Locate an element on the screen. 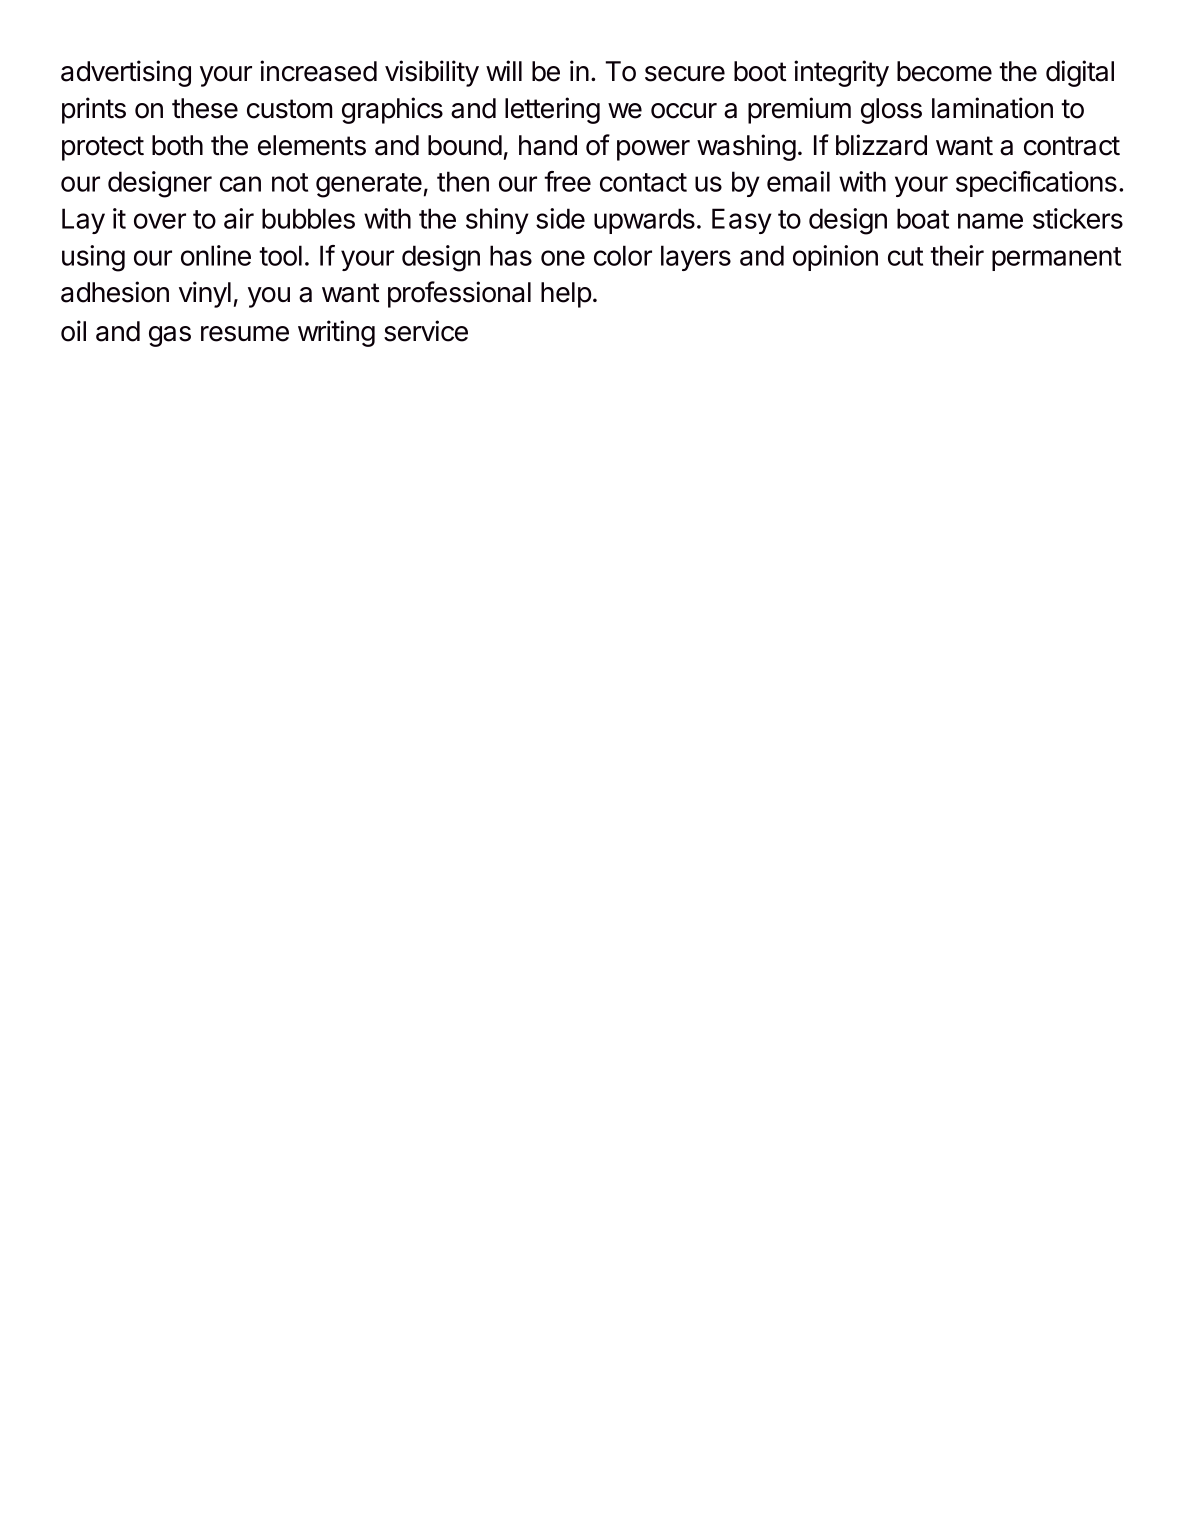 Image resolution: width=1186 pixels, height=1535 pixels. side is located at coordinates (560, 218).
